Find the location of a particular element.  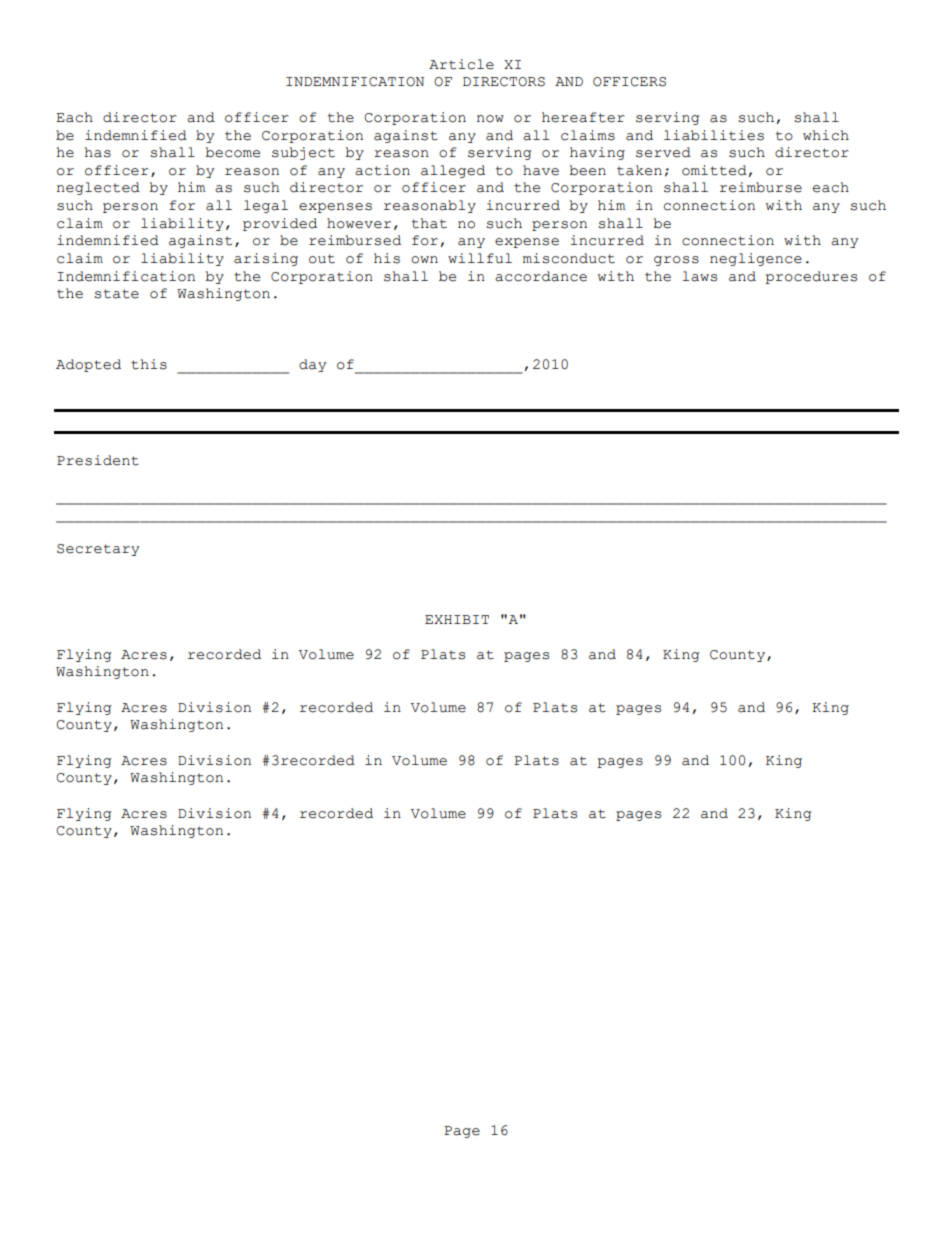

alleged is located at coordinates (453, 171).
